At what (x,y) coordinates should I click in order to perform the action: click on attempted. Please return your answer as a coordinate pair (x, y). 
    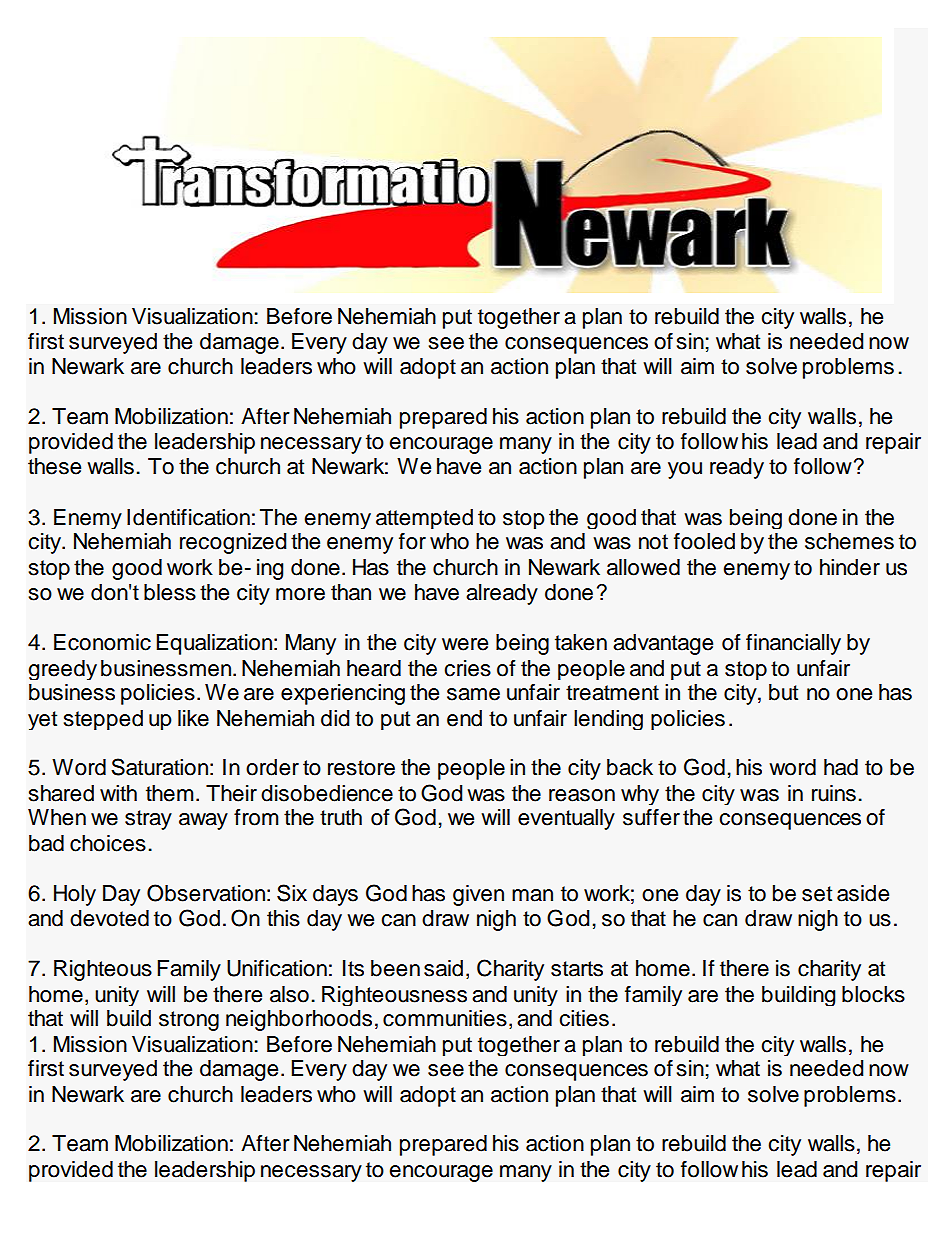
    Looking at the image, I should click on (424, 519).
